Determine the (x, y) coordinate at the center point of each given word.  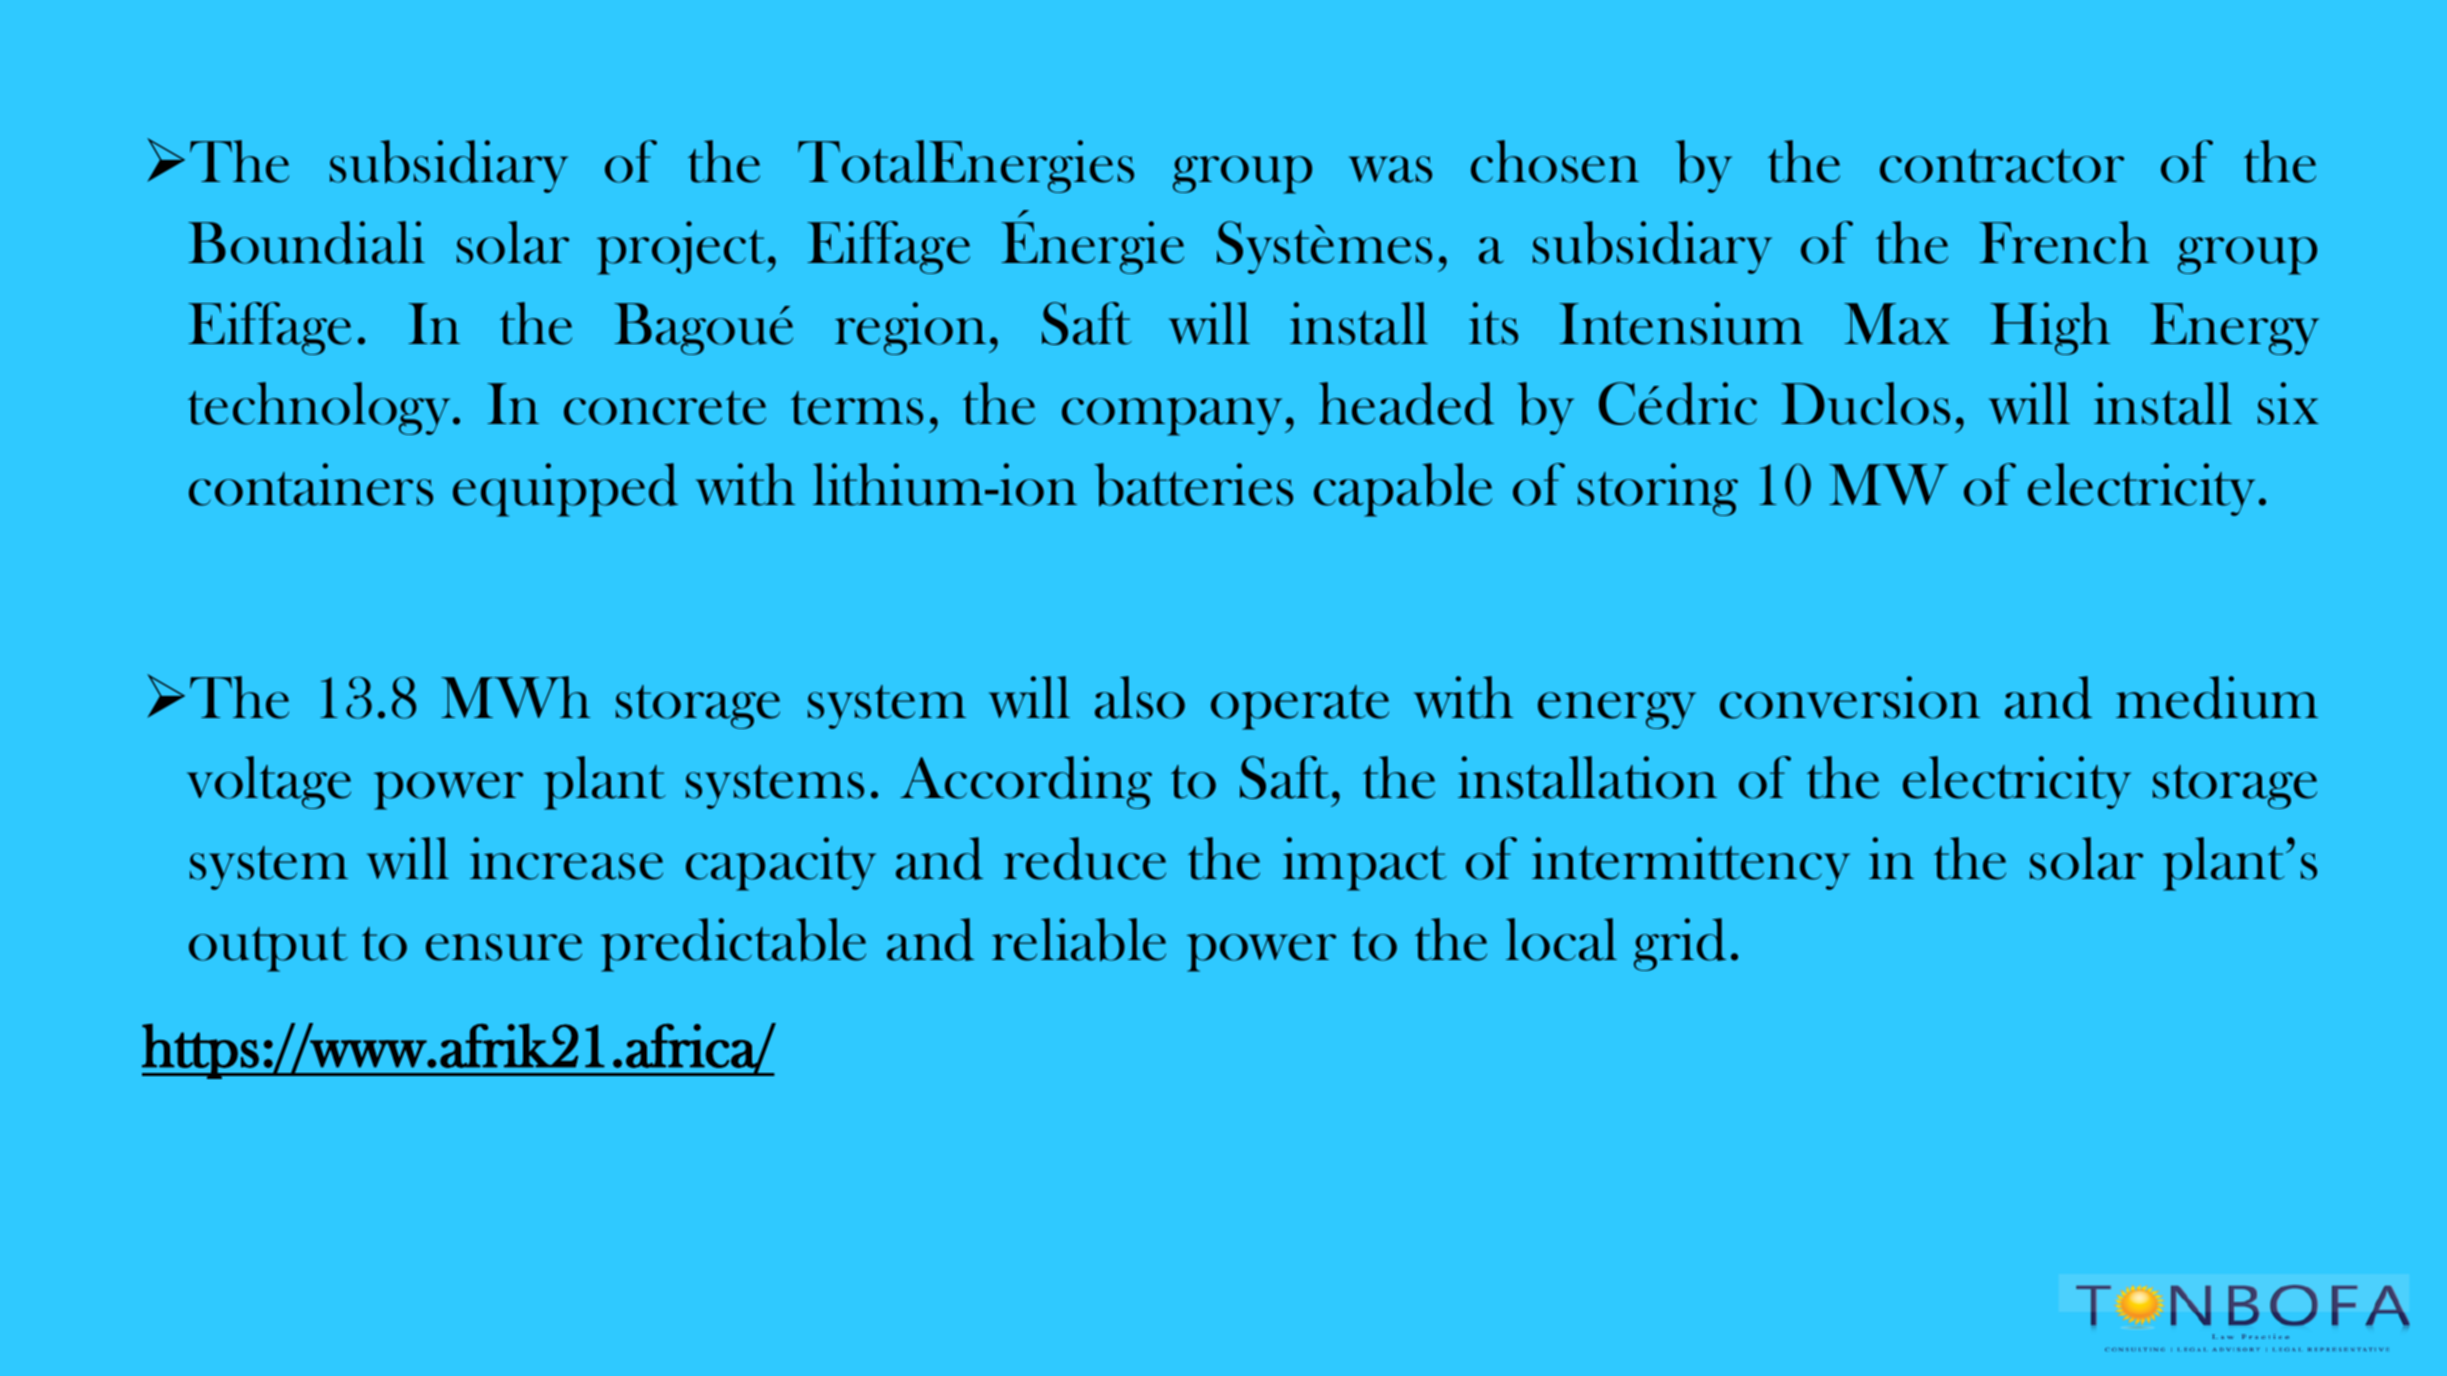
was (1390, 169)
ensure (504, 947)
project (682, 248)
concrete (665, 408)
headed (1406, 403)
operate (1300, 707)
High (2050, 328)
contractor (2002, 166)
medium (2217, 697)
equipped (565, 490)
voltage (269, 782)
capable (1403, 490)
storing (1658, 489)
